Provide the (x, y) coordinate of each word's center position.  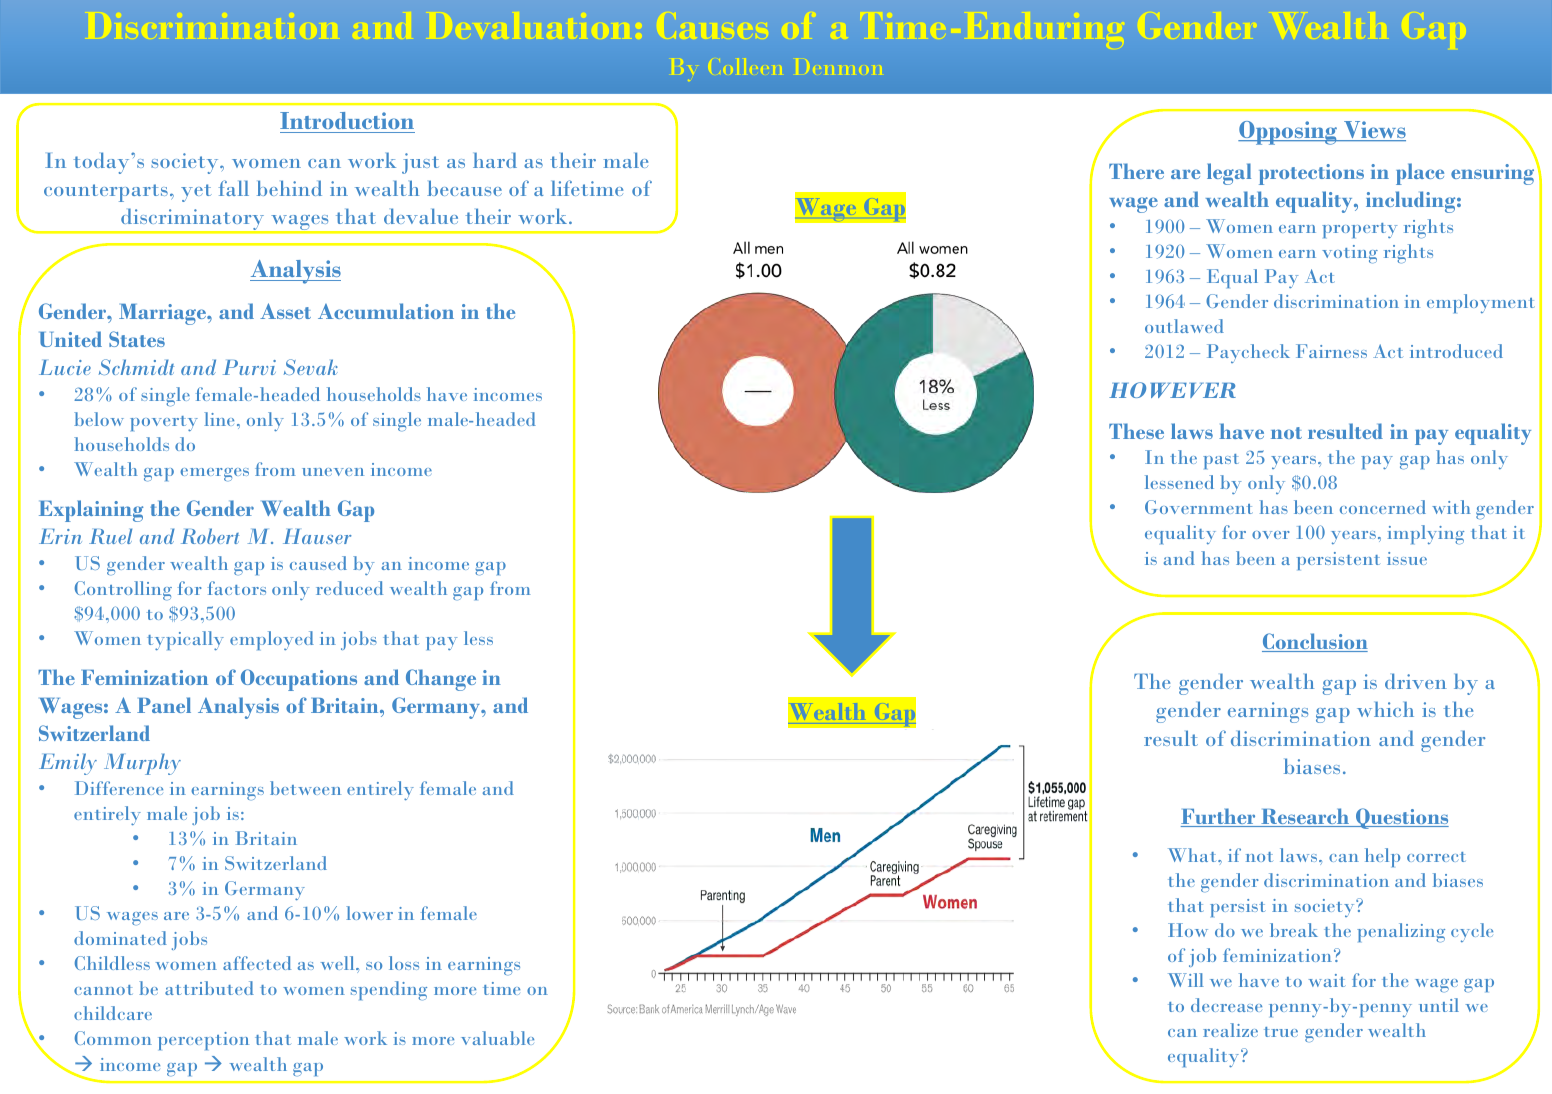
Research (1305, 817)
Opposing (1289, 133)
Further (1219, 817)
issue (1407, 558)
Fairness (1331, 351)
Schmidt (136, 367)
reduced (349, 588)
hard (495, 160)
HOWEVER (1172, 390)
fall (234, 188)
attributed (209, 988)
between (305, 788)
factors (237, 588)
